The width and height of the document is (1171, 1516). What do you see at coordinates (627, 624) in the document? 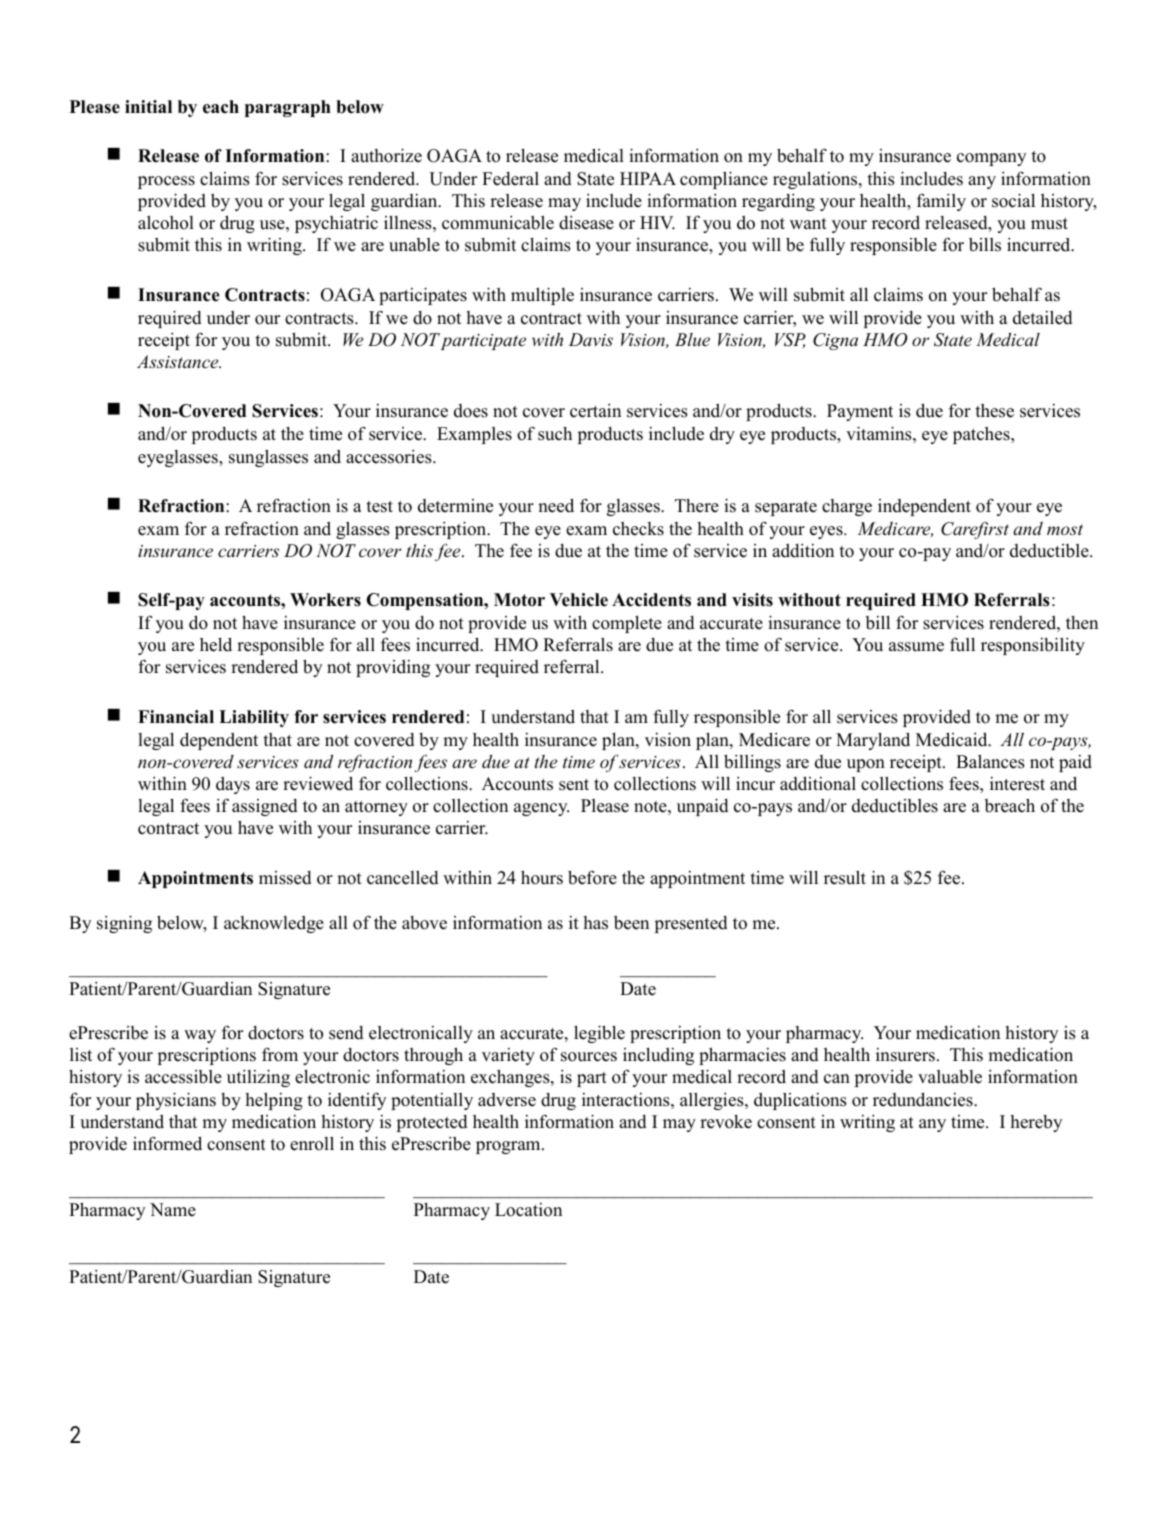
I see `complete` at bounding box center [627, 624].
